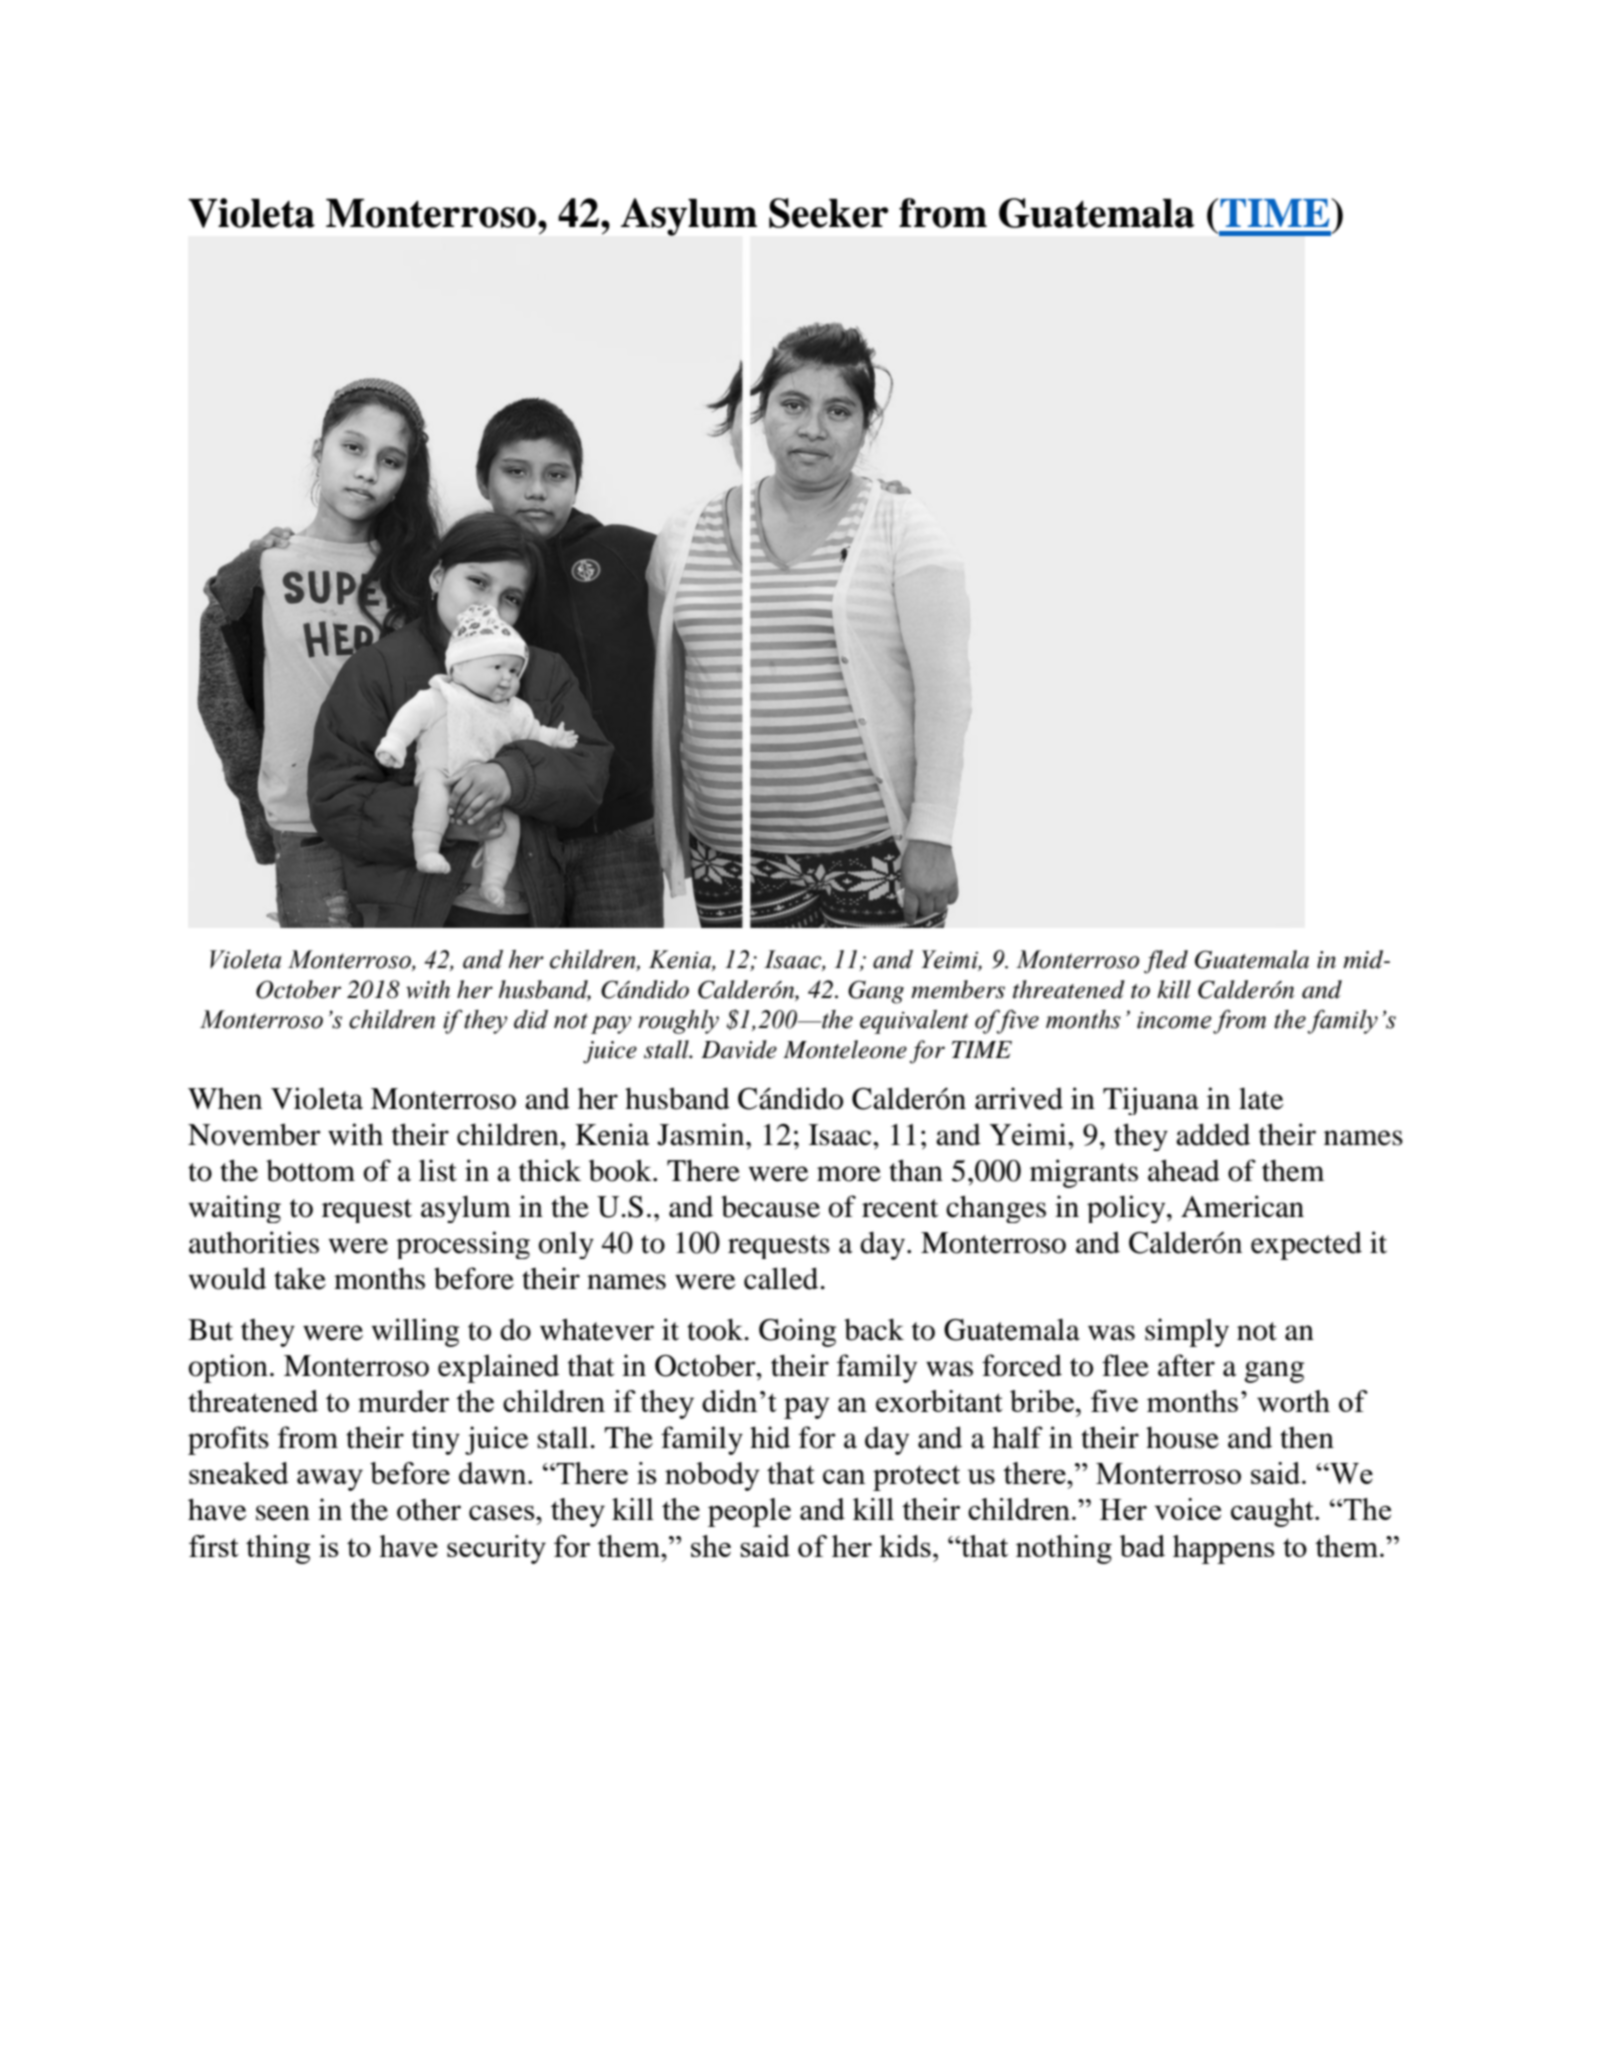 Image resolution: width=1598 pixels, height=2068 pixels. I want to click on November, so click(254, 1134).
